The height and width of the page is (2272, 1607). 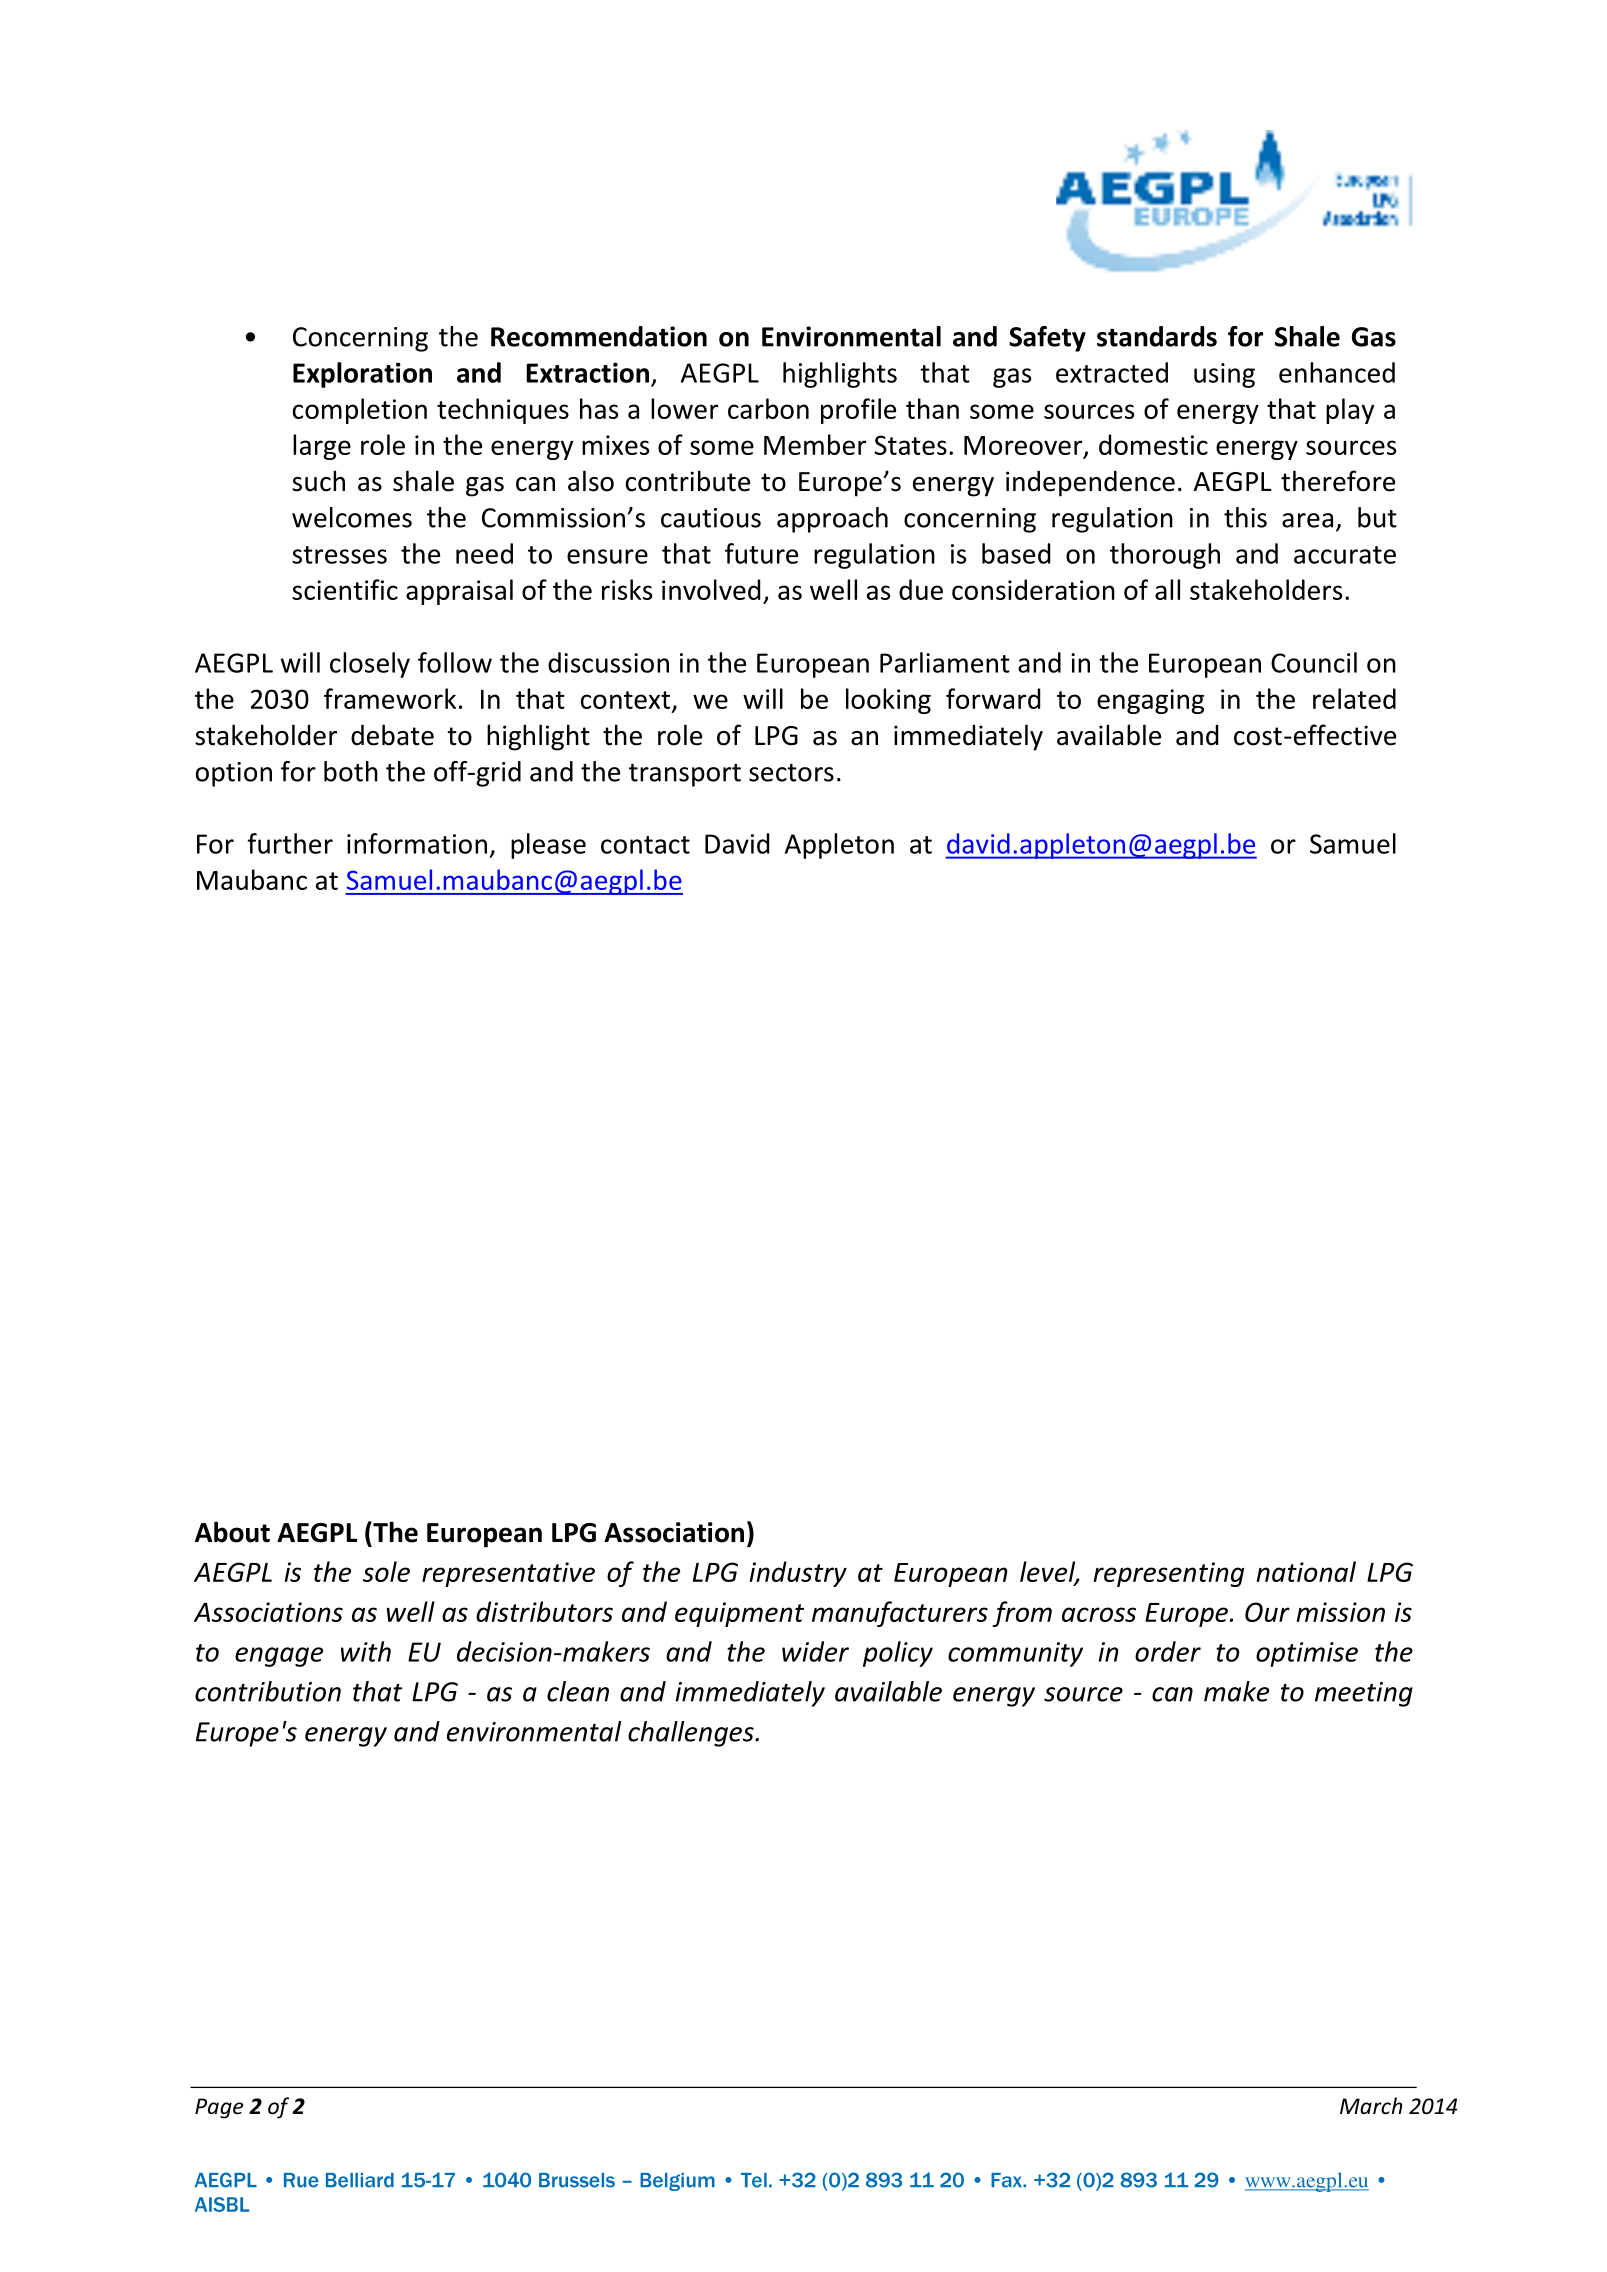 I want to click on order, so click(x=1168, y=1651).
